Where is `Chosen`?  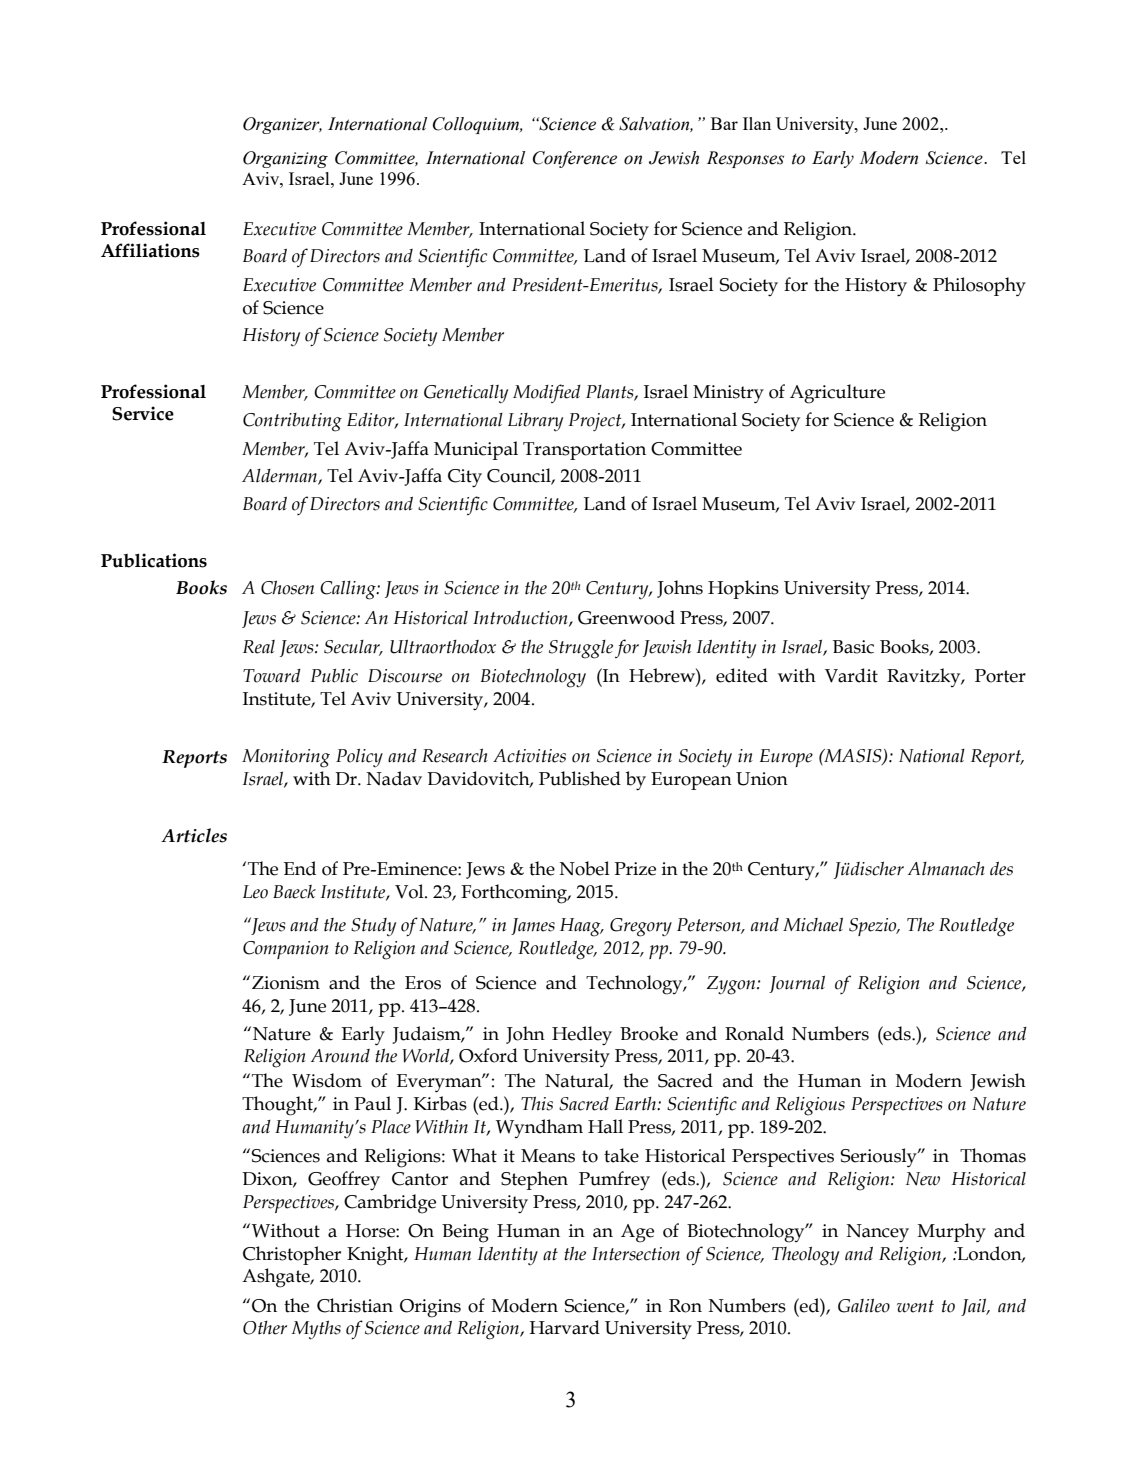
Chosen is located at coordinates (287, 587).
